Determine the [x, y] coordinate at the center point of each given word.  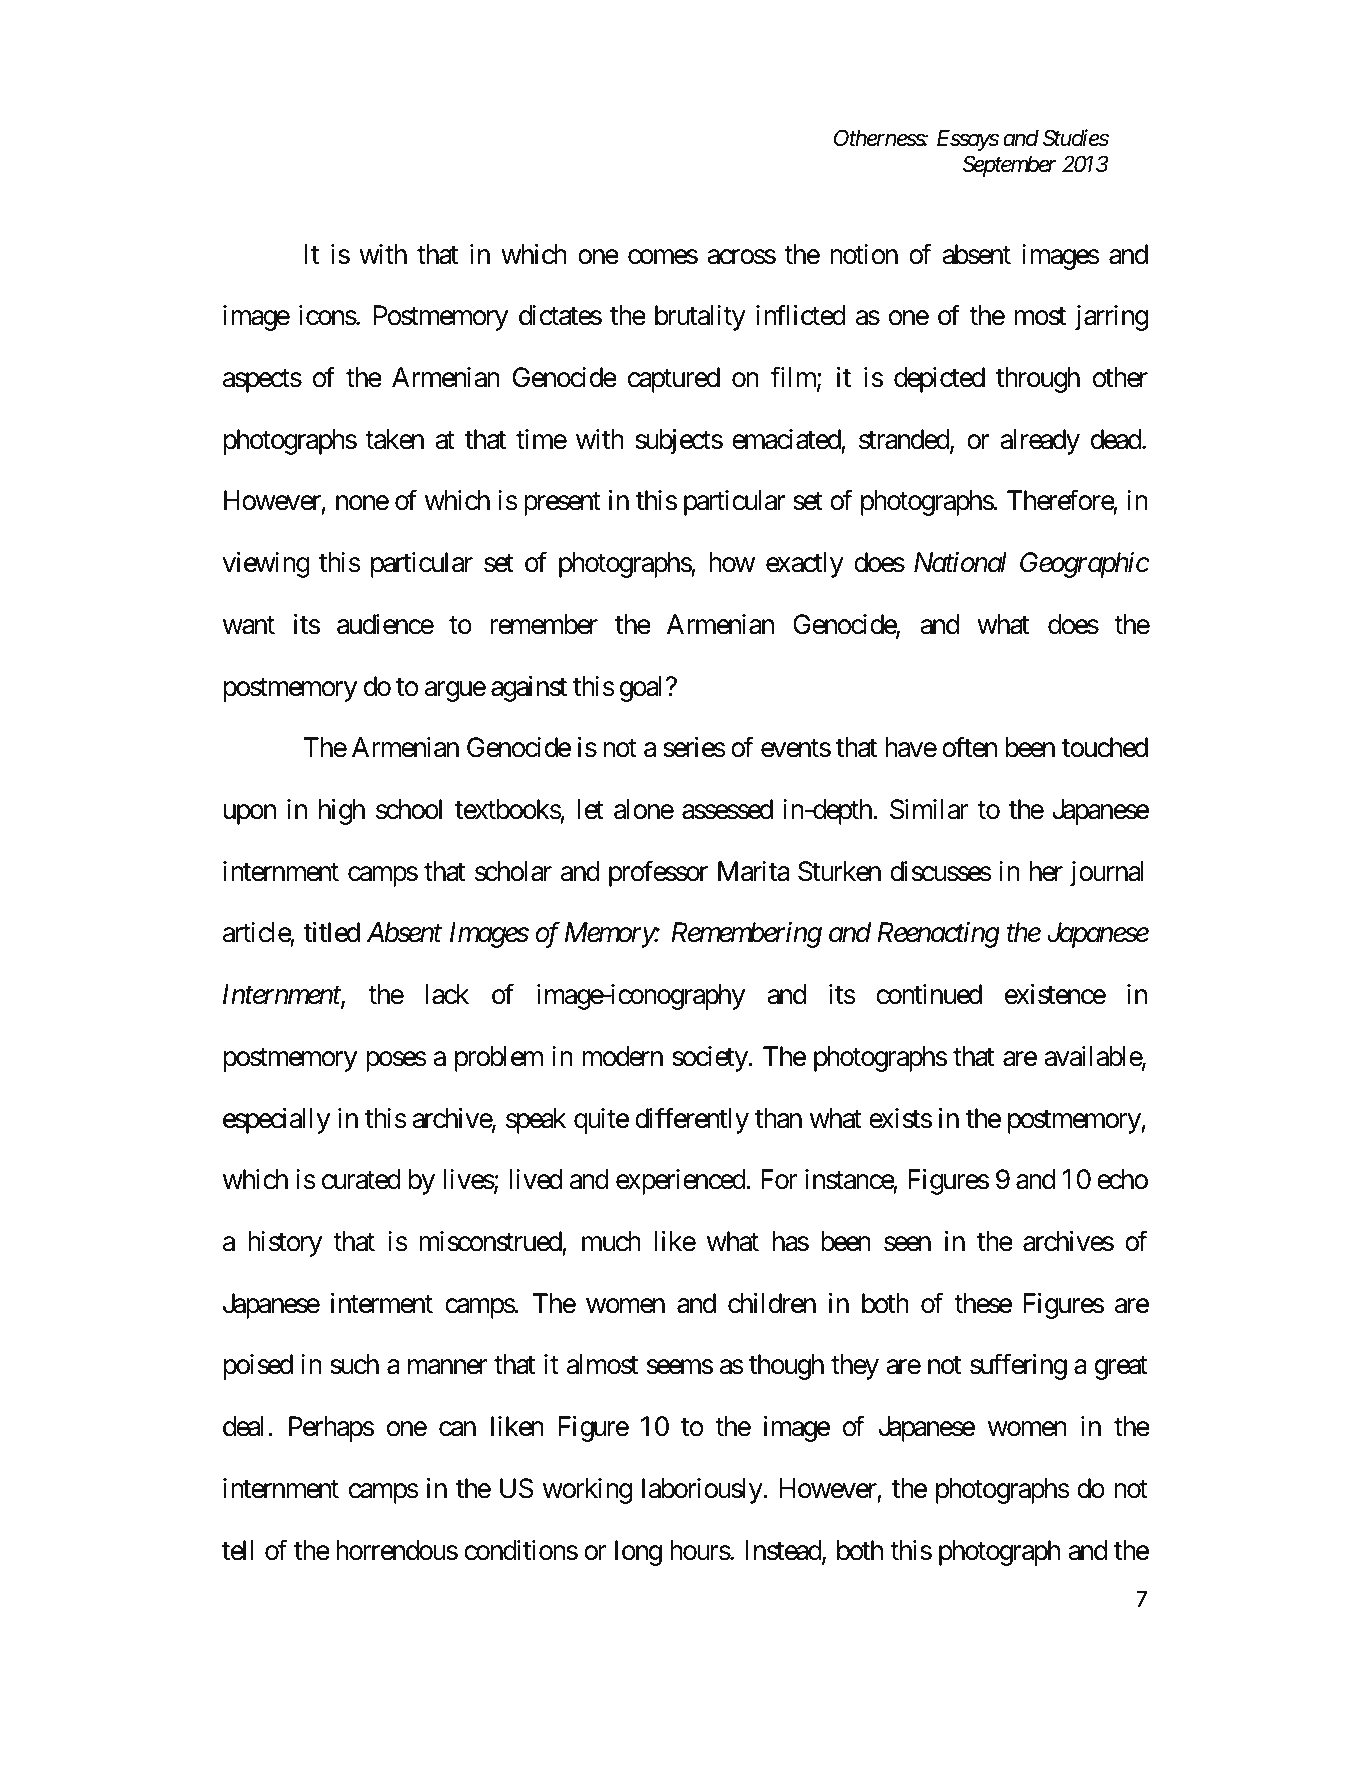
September [1009, 166]
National [960, 562]
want [249, 625]
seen [907, 1244]
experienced [681, 1182]
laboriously [703, 1491]
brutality [700, 318]
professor [658, 873]
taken [394, 439]
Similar [929, 809]
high [342, 812]
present [562, 504]
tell [237, 1550]
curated [361, 1179]
